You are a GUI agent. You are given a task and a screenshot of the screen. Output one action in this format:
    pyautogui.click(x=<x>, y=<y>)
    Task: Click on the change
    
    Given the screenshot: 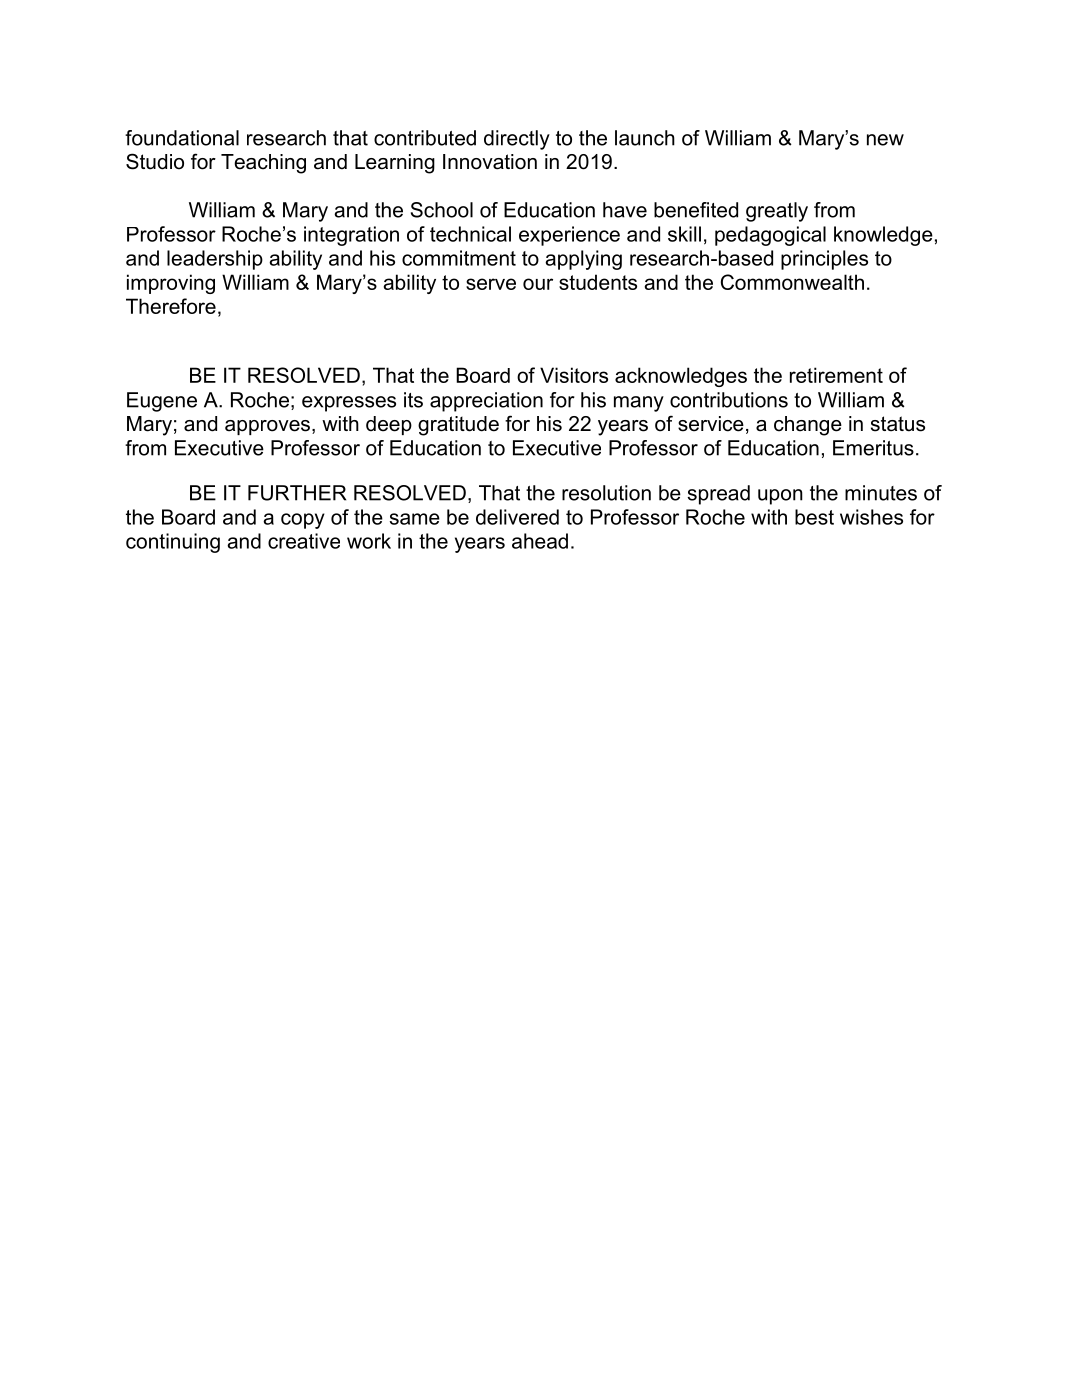 What is the action you would take?
    pyautogui.click(x=808, y=426)
